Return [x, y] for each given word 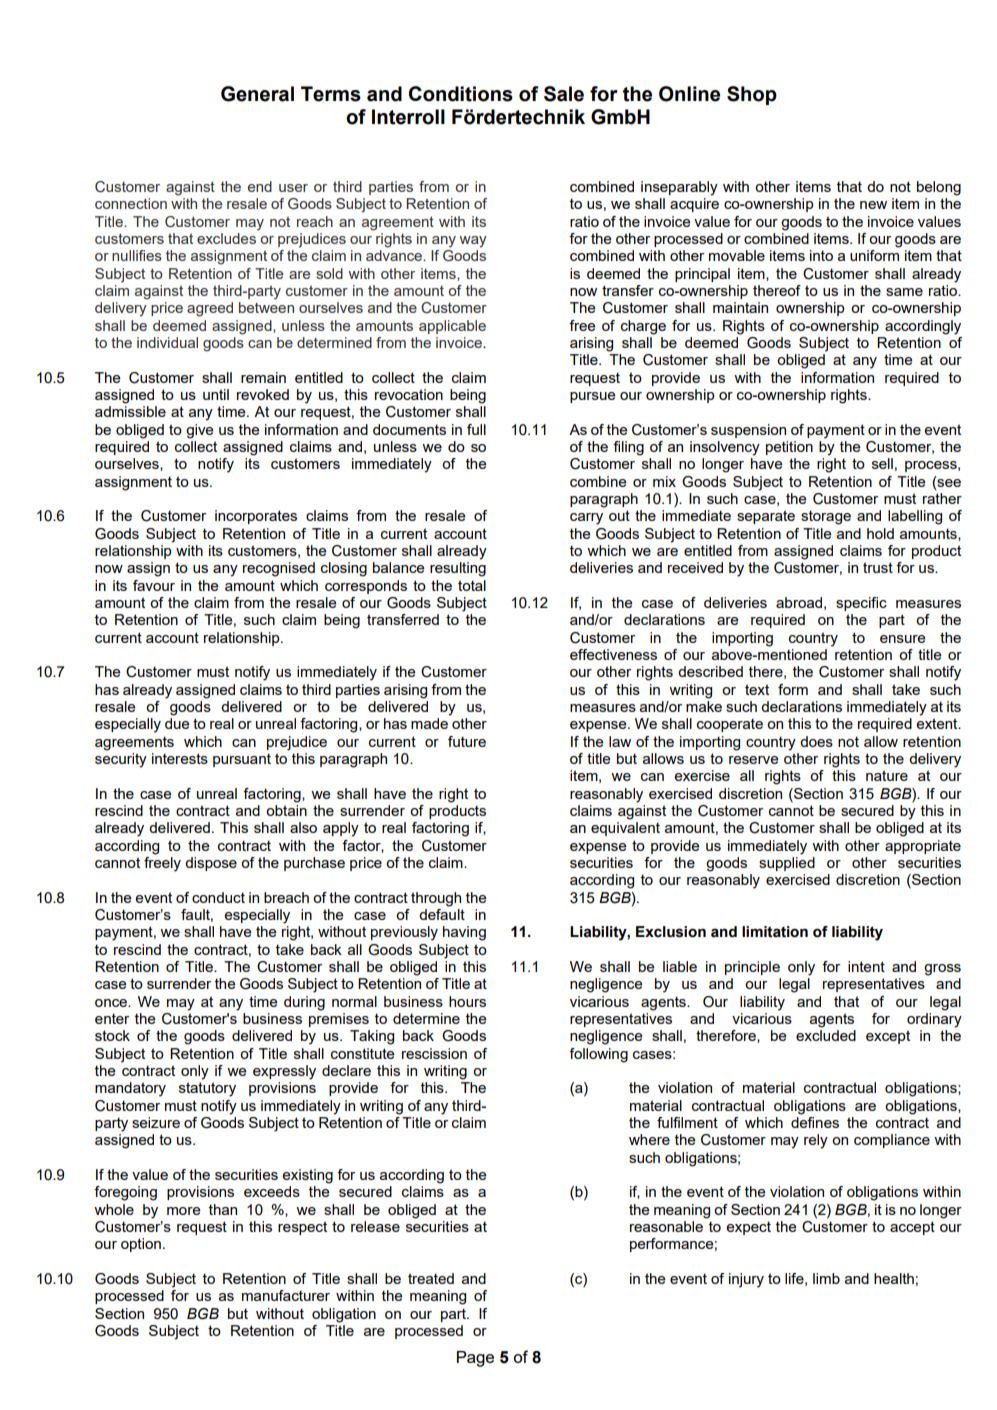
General [257, 94]
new [873, 205]
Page [475, 1359]
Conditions [461, 94]
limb [826, 1278]
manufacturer [286, 1295]
